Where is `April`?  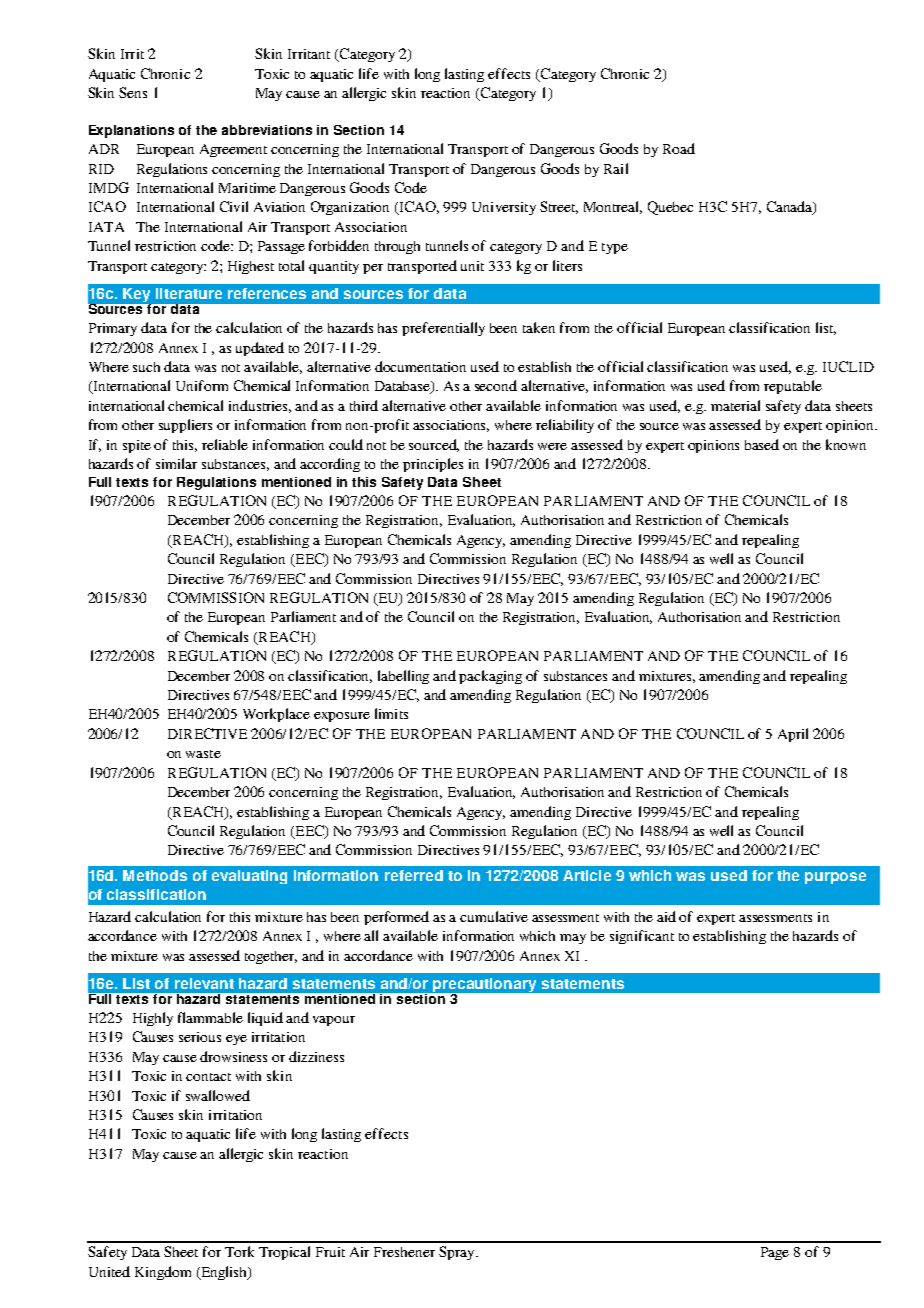 April is located at coordinates (793, 735).
